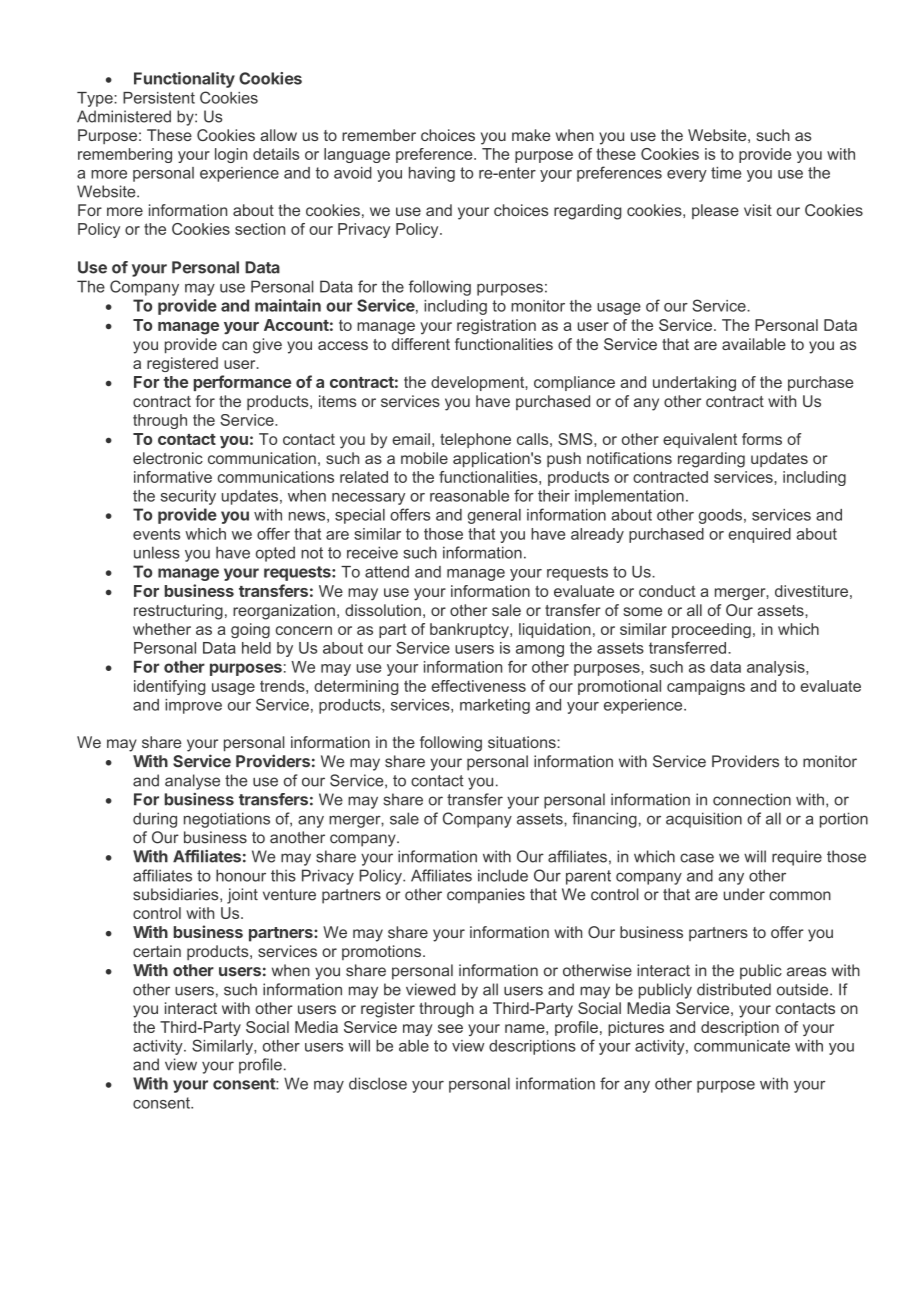  Describe the element at coordinates (752, 799) in the page. I see `connection` at that location.
